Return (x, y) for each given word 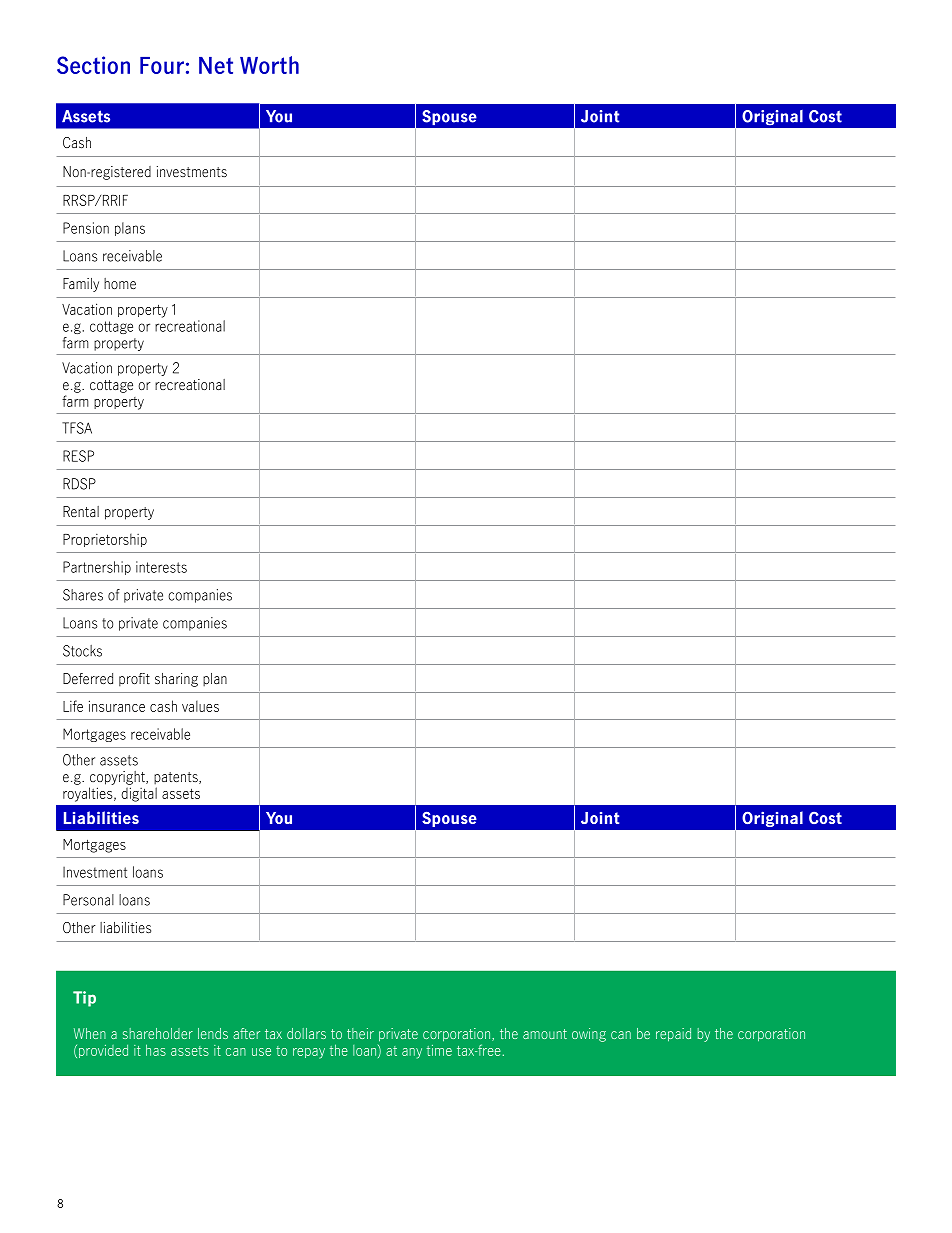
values (200, 706)
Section (93, 65)
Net (216, 65)
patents (177, 778)
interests (161, 567)
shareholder (158, 1033)
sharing (176, 680)
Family (81, 285)
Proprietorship (105, 540)
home (120, 283)
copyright (118, 778)
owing (589, 1035)
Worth (269, 65)
